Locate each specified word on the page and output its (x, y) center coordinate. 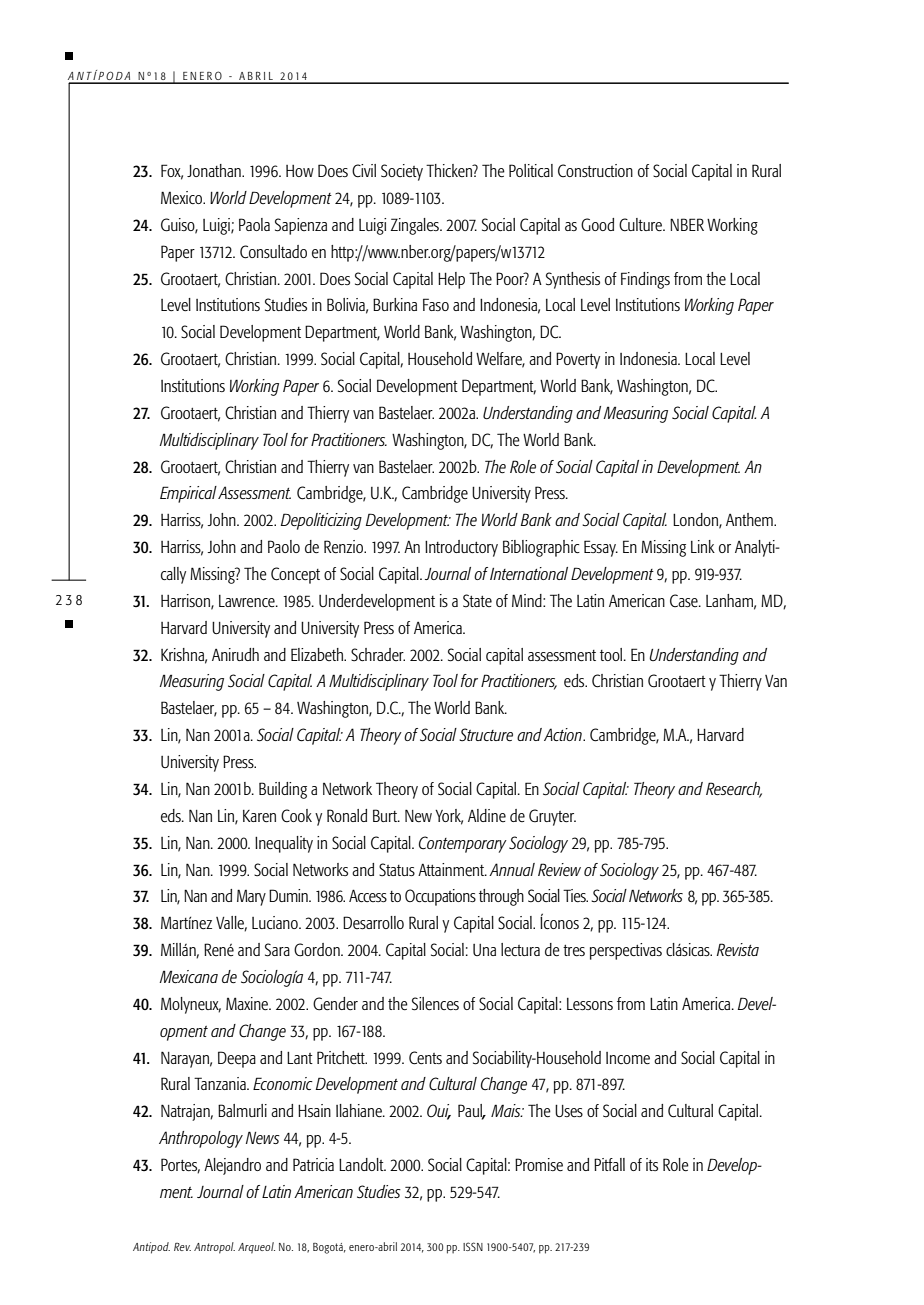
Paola (254, 224)
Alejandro (232, 1166)
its (652, 1164)
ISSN (473, 1246)
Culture (642, 225)
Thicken (450, 170)
